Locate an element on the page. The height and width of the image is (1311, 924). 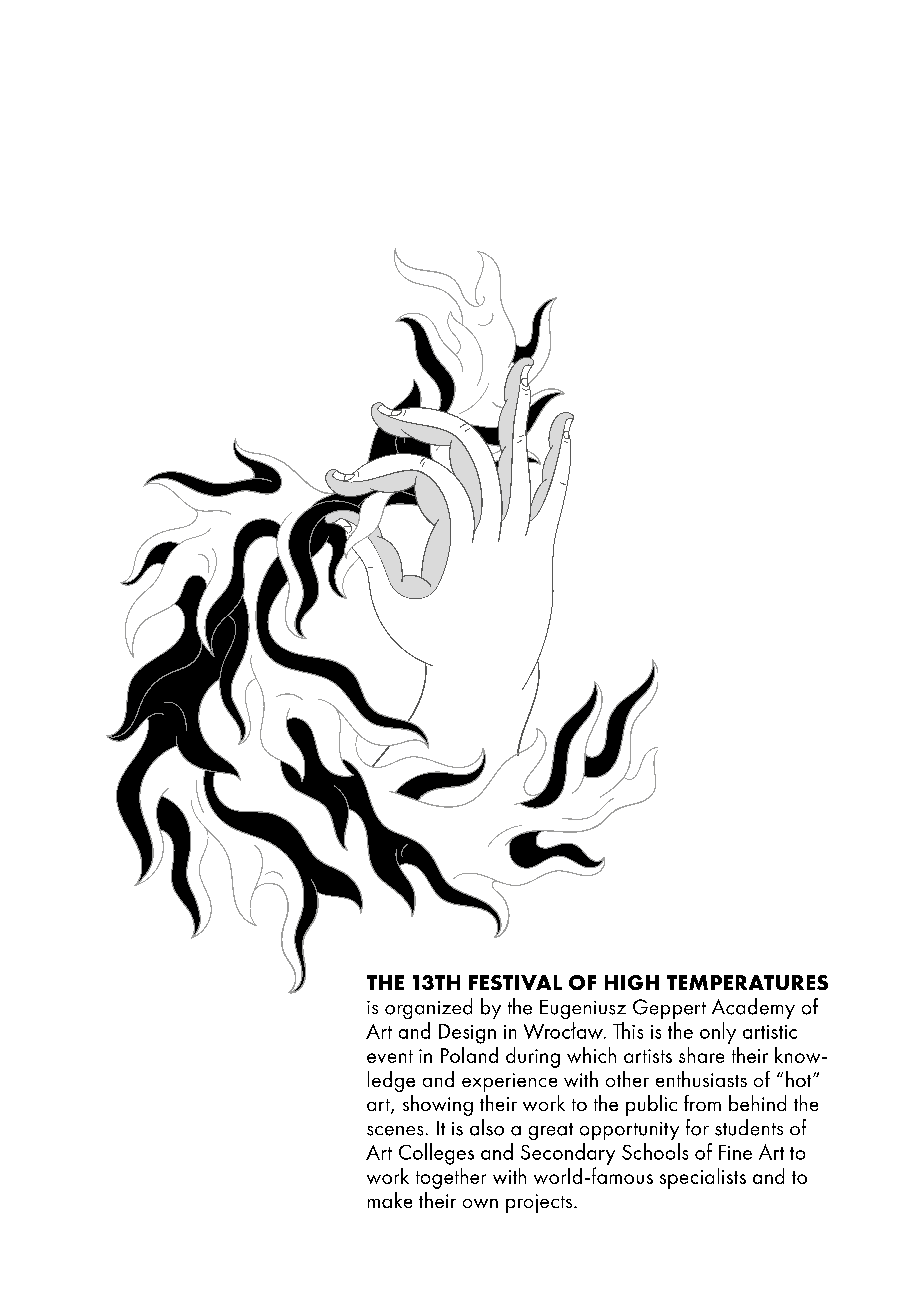
specialists is located at coordinates (703, 1178).
